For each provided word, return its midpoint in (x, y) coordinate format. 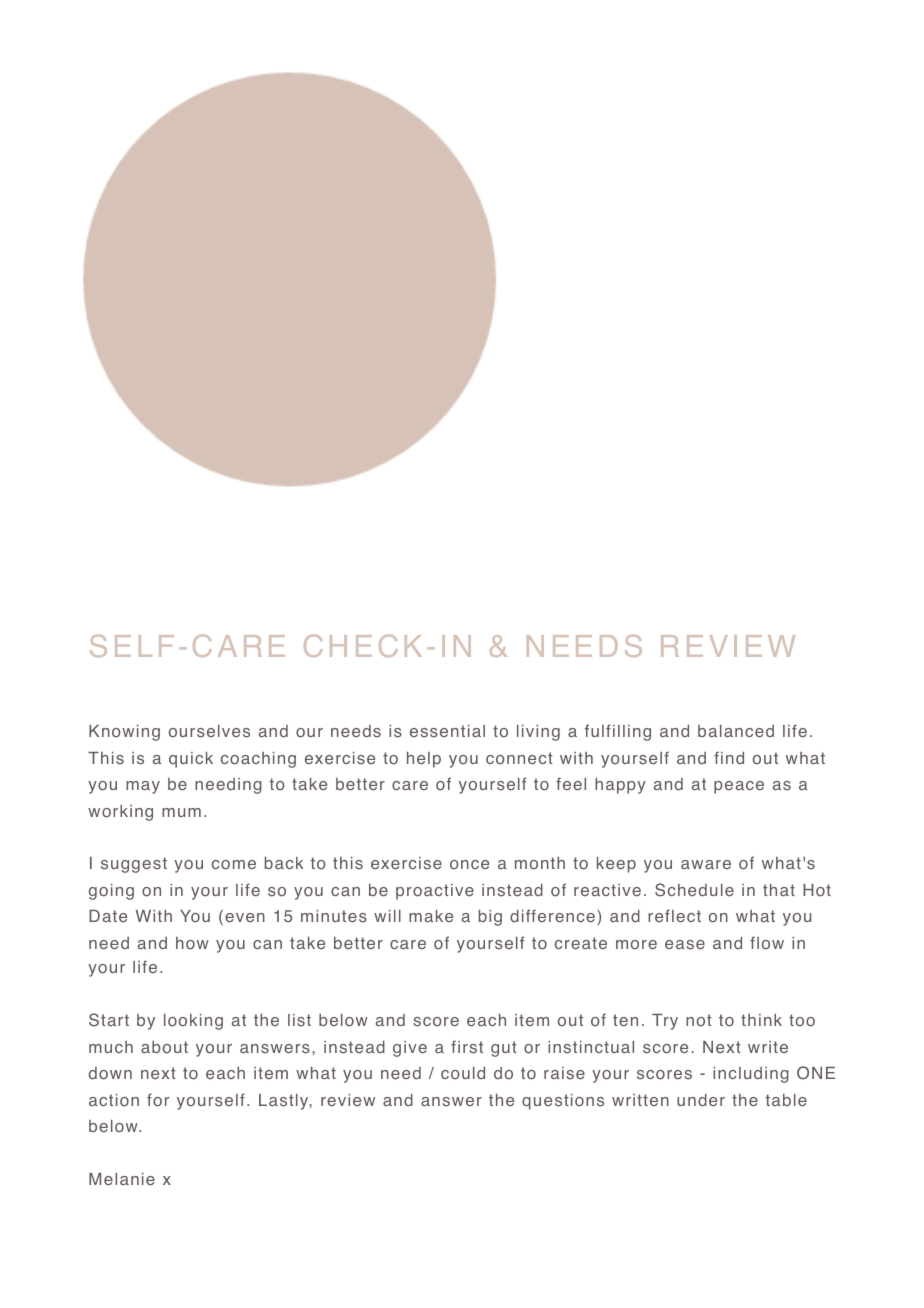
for (158, 1100)
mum (181, 812)
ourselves (209, 731)
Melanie (122, 1179)
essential (447, 731)
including (751, 1075)
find (729, 757)
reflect (674, 916)
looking (193, 1022)
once (469, 864)
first (467, 1047)
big (490, 917)
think (761, 1020)
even (245, 918)
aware (706, 864)
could (463, 1072)
